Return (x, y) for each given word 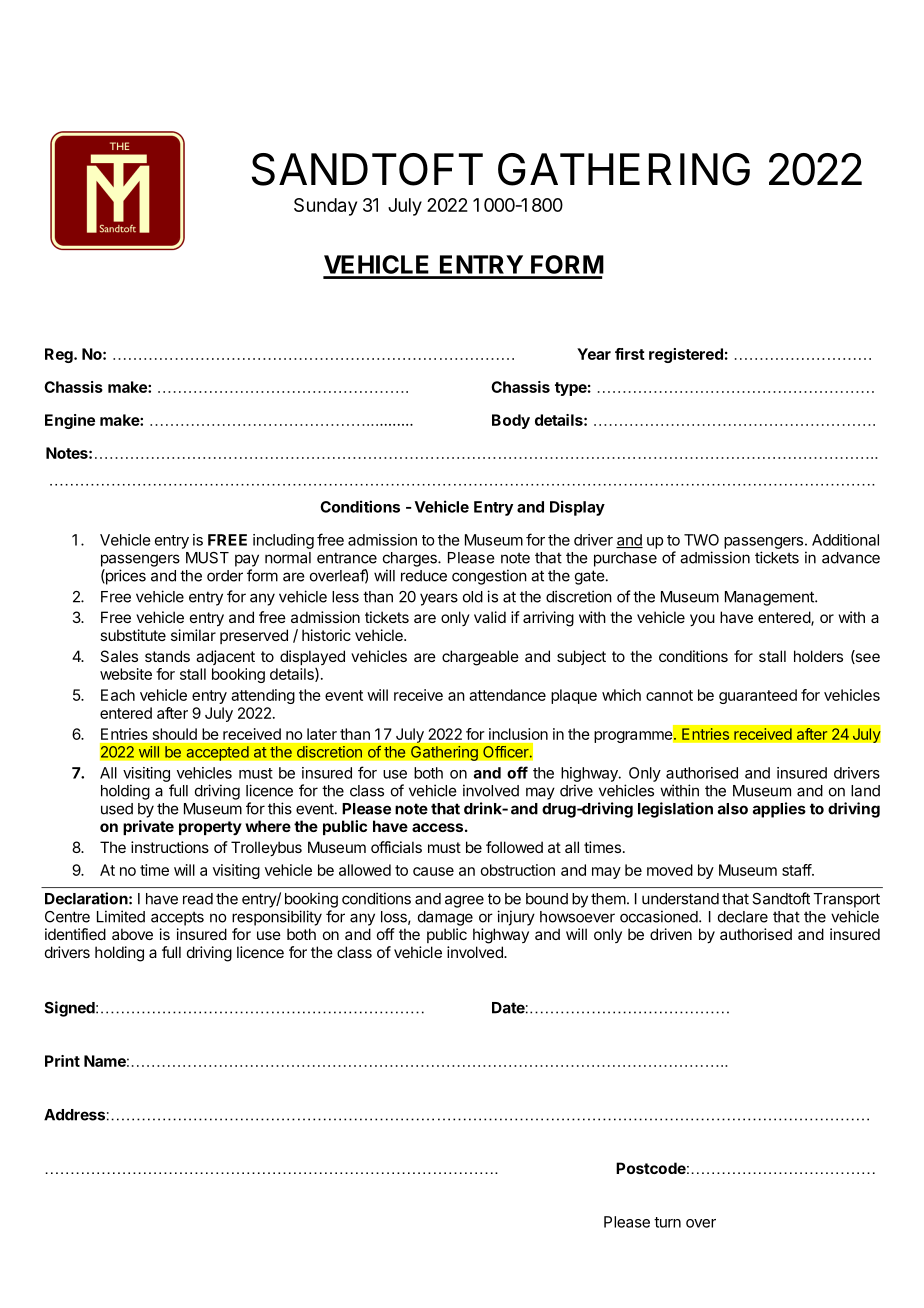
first (630, 354)
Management (770, 598)
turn (667, 1222)
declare (743, 917)
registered (686, 355)
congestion (489, 577)
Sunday (325, 207)
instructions (170, 847)
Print (62, 1061)
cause (433, 871)
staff (797, 870)
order (225, 576)
